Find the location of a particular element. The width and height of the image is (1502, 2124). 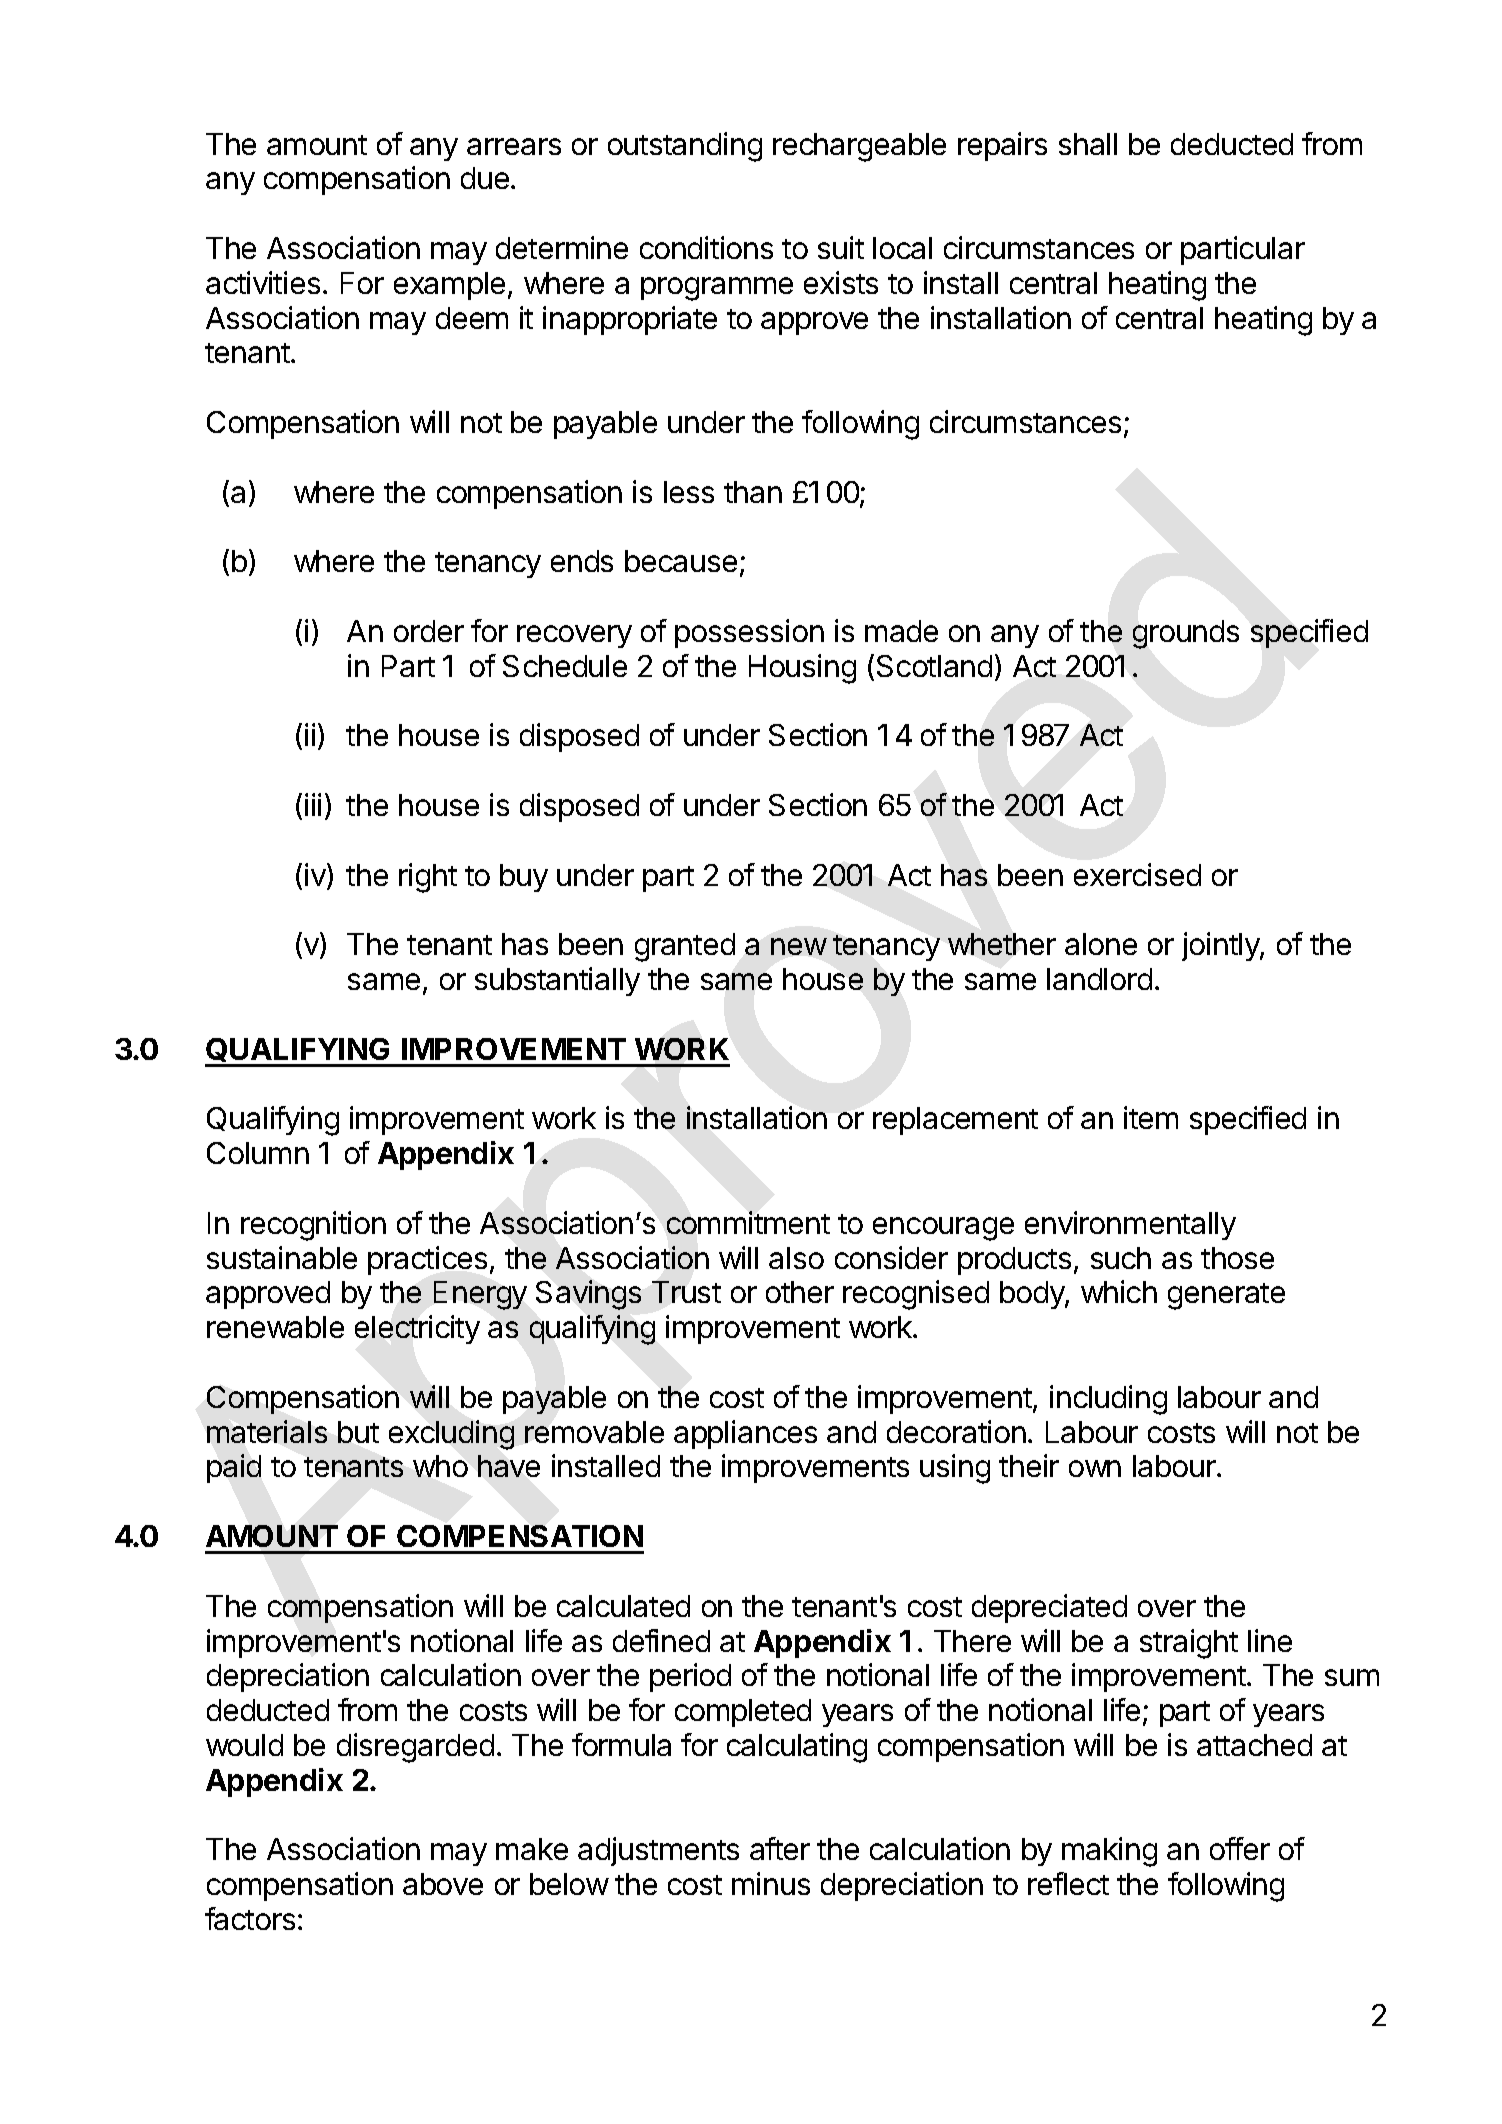

possession is located at coordinates (749, 633).
